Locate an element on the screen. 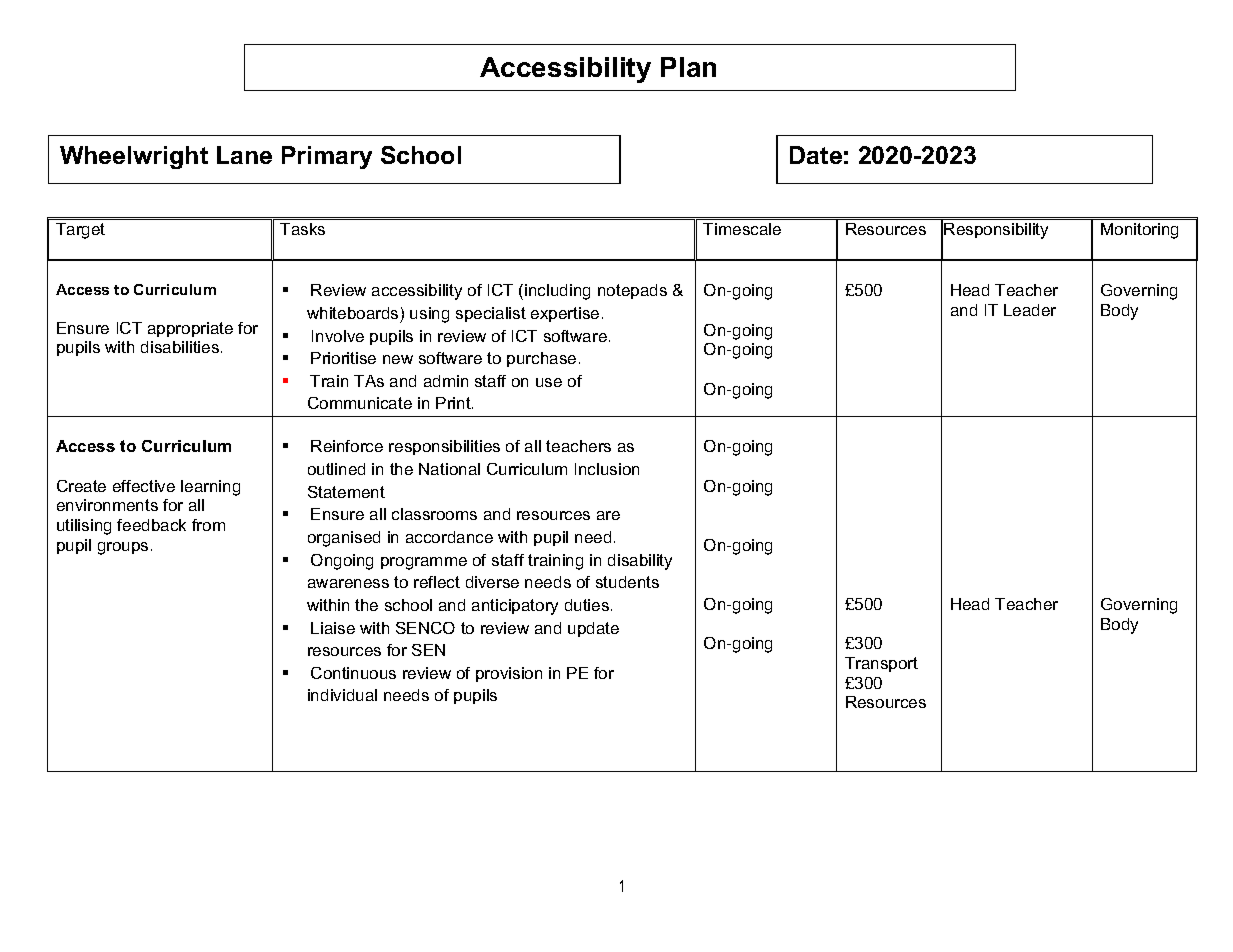  Continuous is located at coordinates (353, 673).
